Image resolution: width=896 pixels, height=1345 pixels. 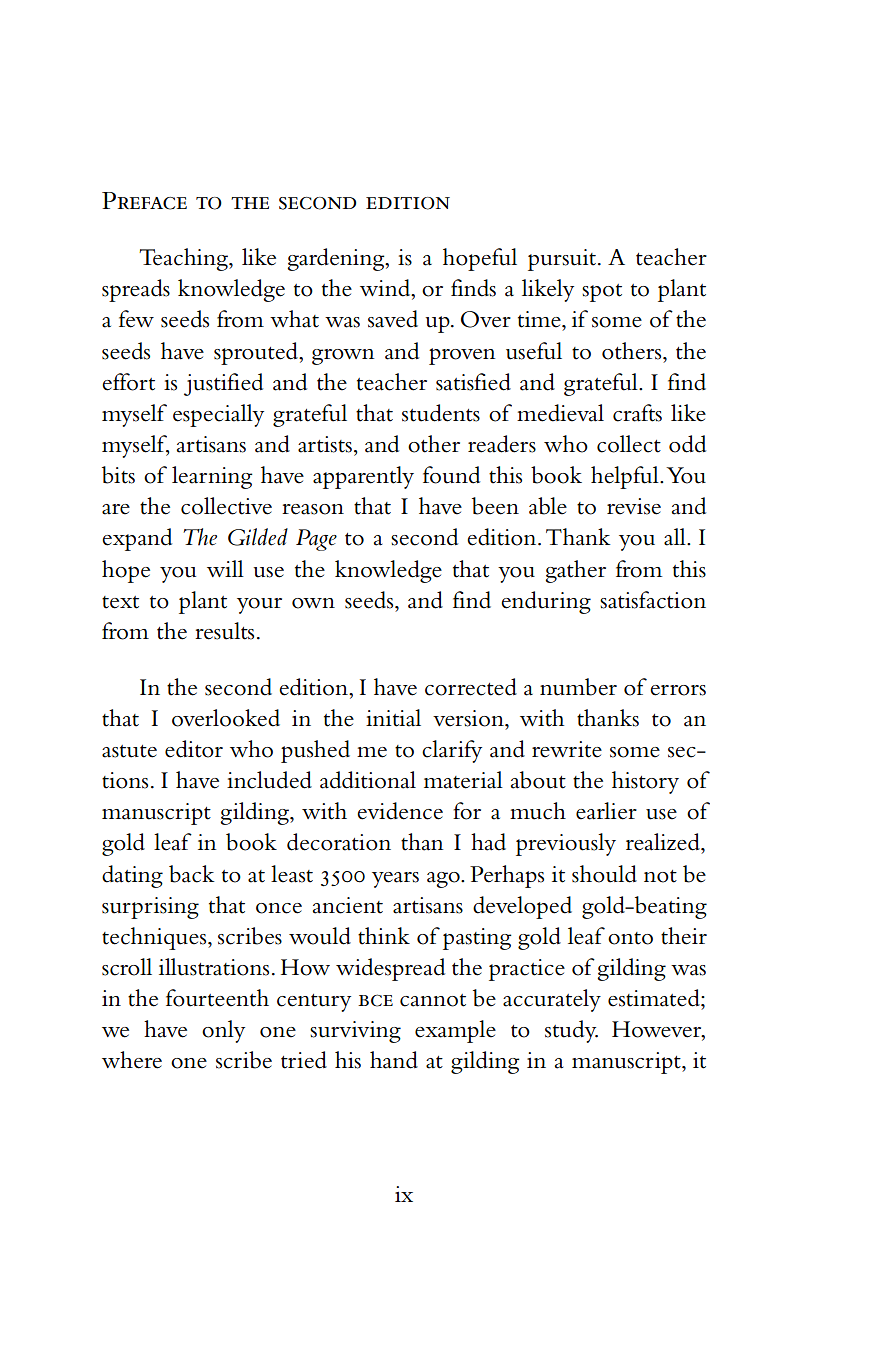 What do you see at coordinates (563, 260) in the screenshot?
I see `pursuit` at bounding box center [563, 260].
